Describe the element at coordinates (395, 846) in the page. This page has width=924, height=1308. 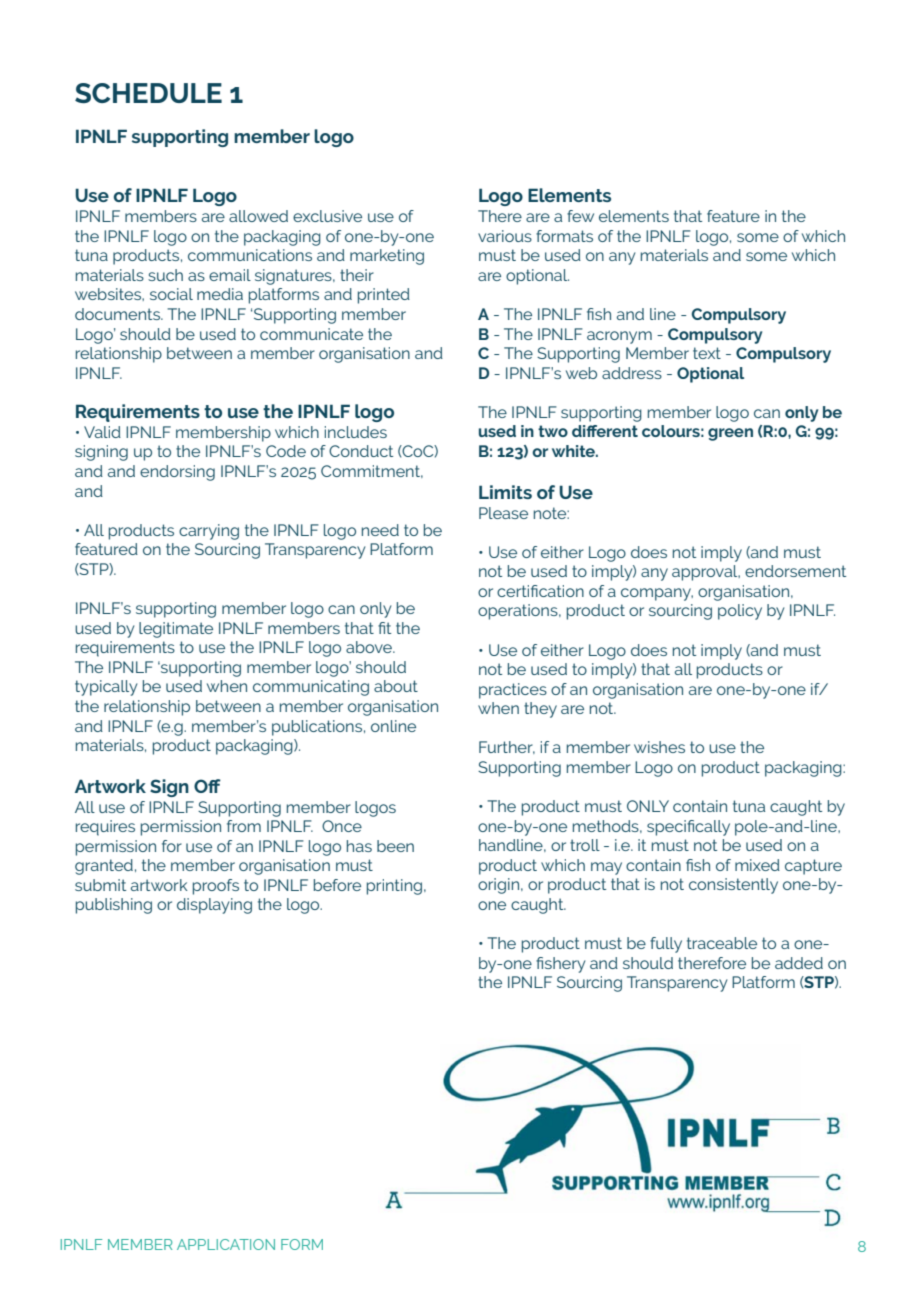
I see `been` at that location.
